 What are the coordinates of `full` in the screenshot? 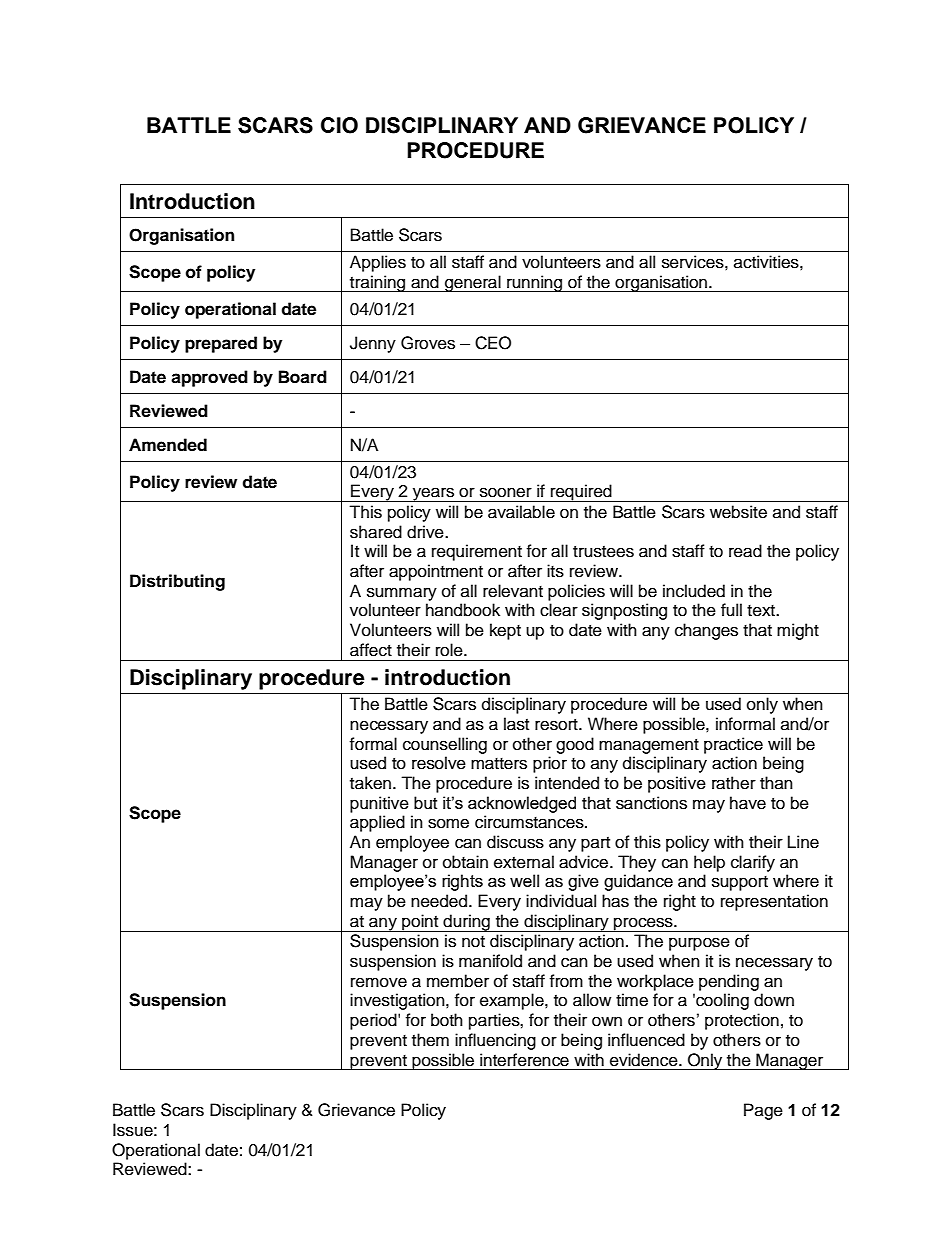 It's located at (731, 610).
